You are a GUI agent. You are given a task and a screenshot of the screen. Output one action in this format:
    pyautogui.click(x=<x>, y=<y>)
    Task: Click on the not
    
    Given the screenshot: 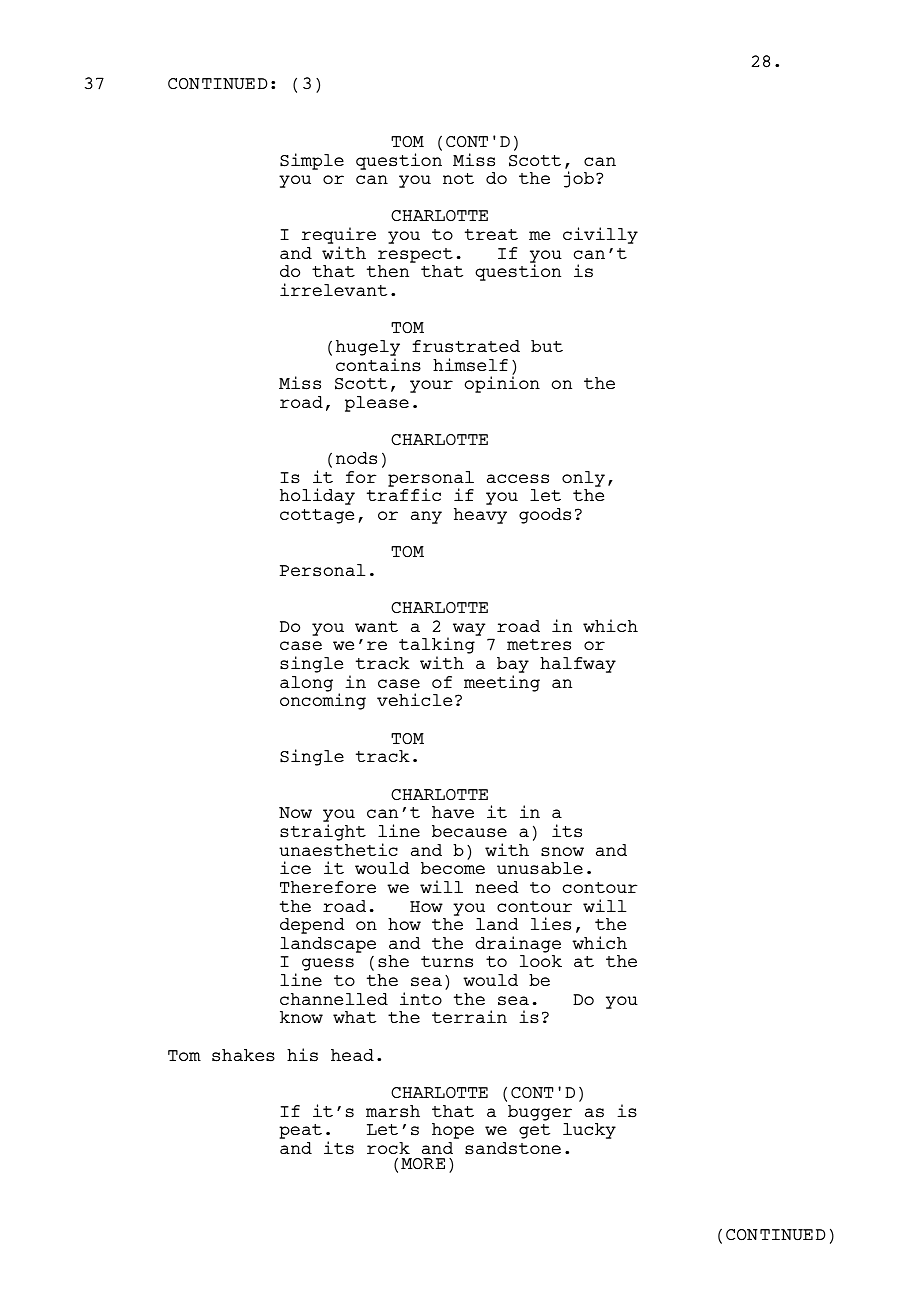 What is the action you would take?
    pyautogui.click(x=458, y=178)
